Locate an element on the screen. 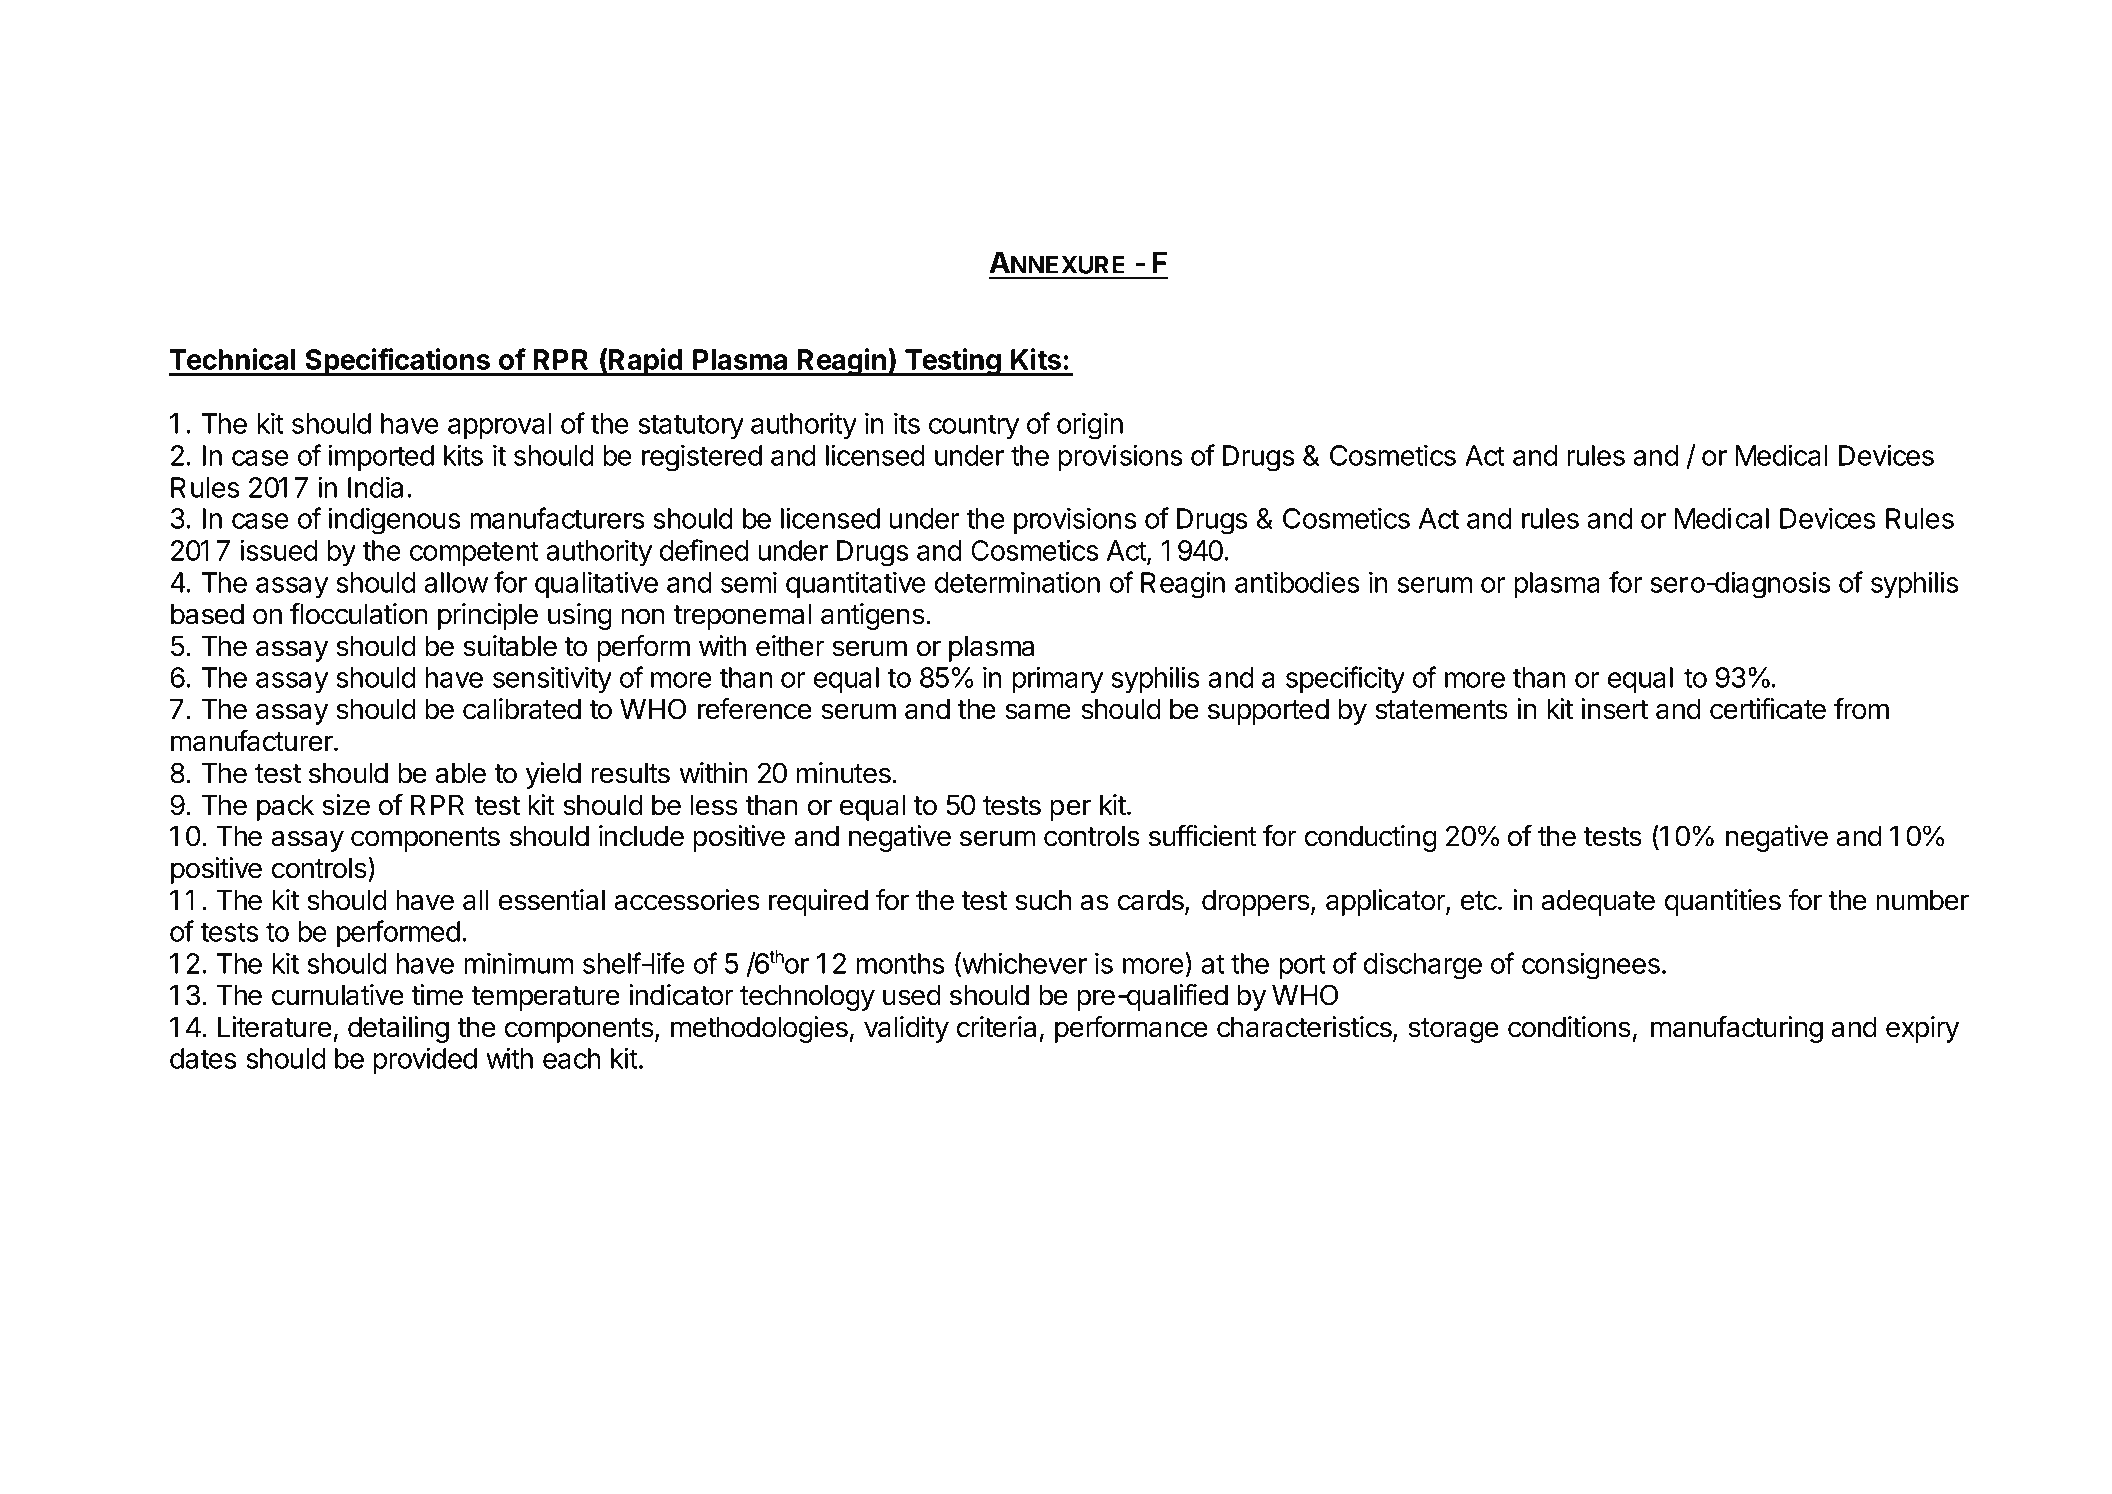 Image resolution: width=2112 pixels, height=1494 pixels. origin is located at coordinates (1090, 426).
